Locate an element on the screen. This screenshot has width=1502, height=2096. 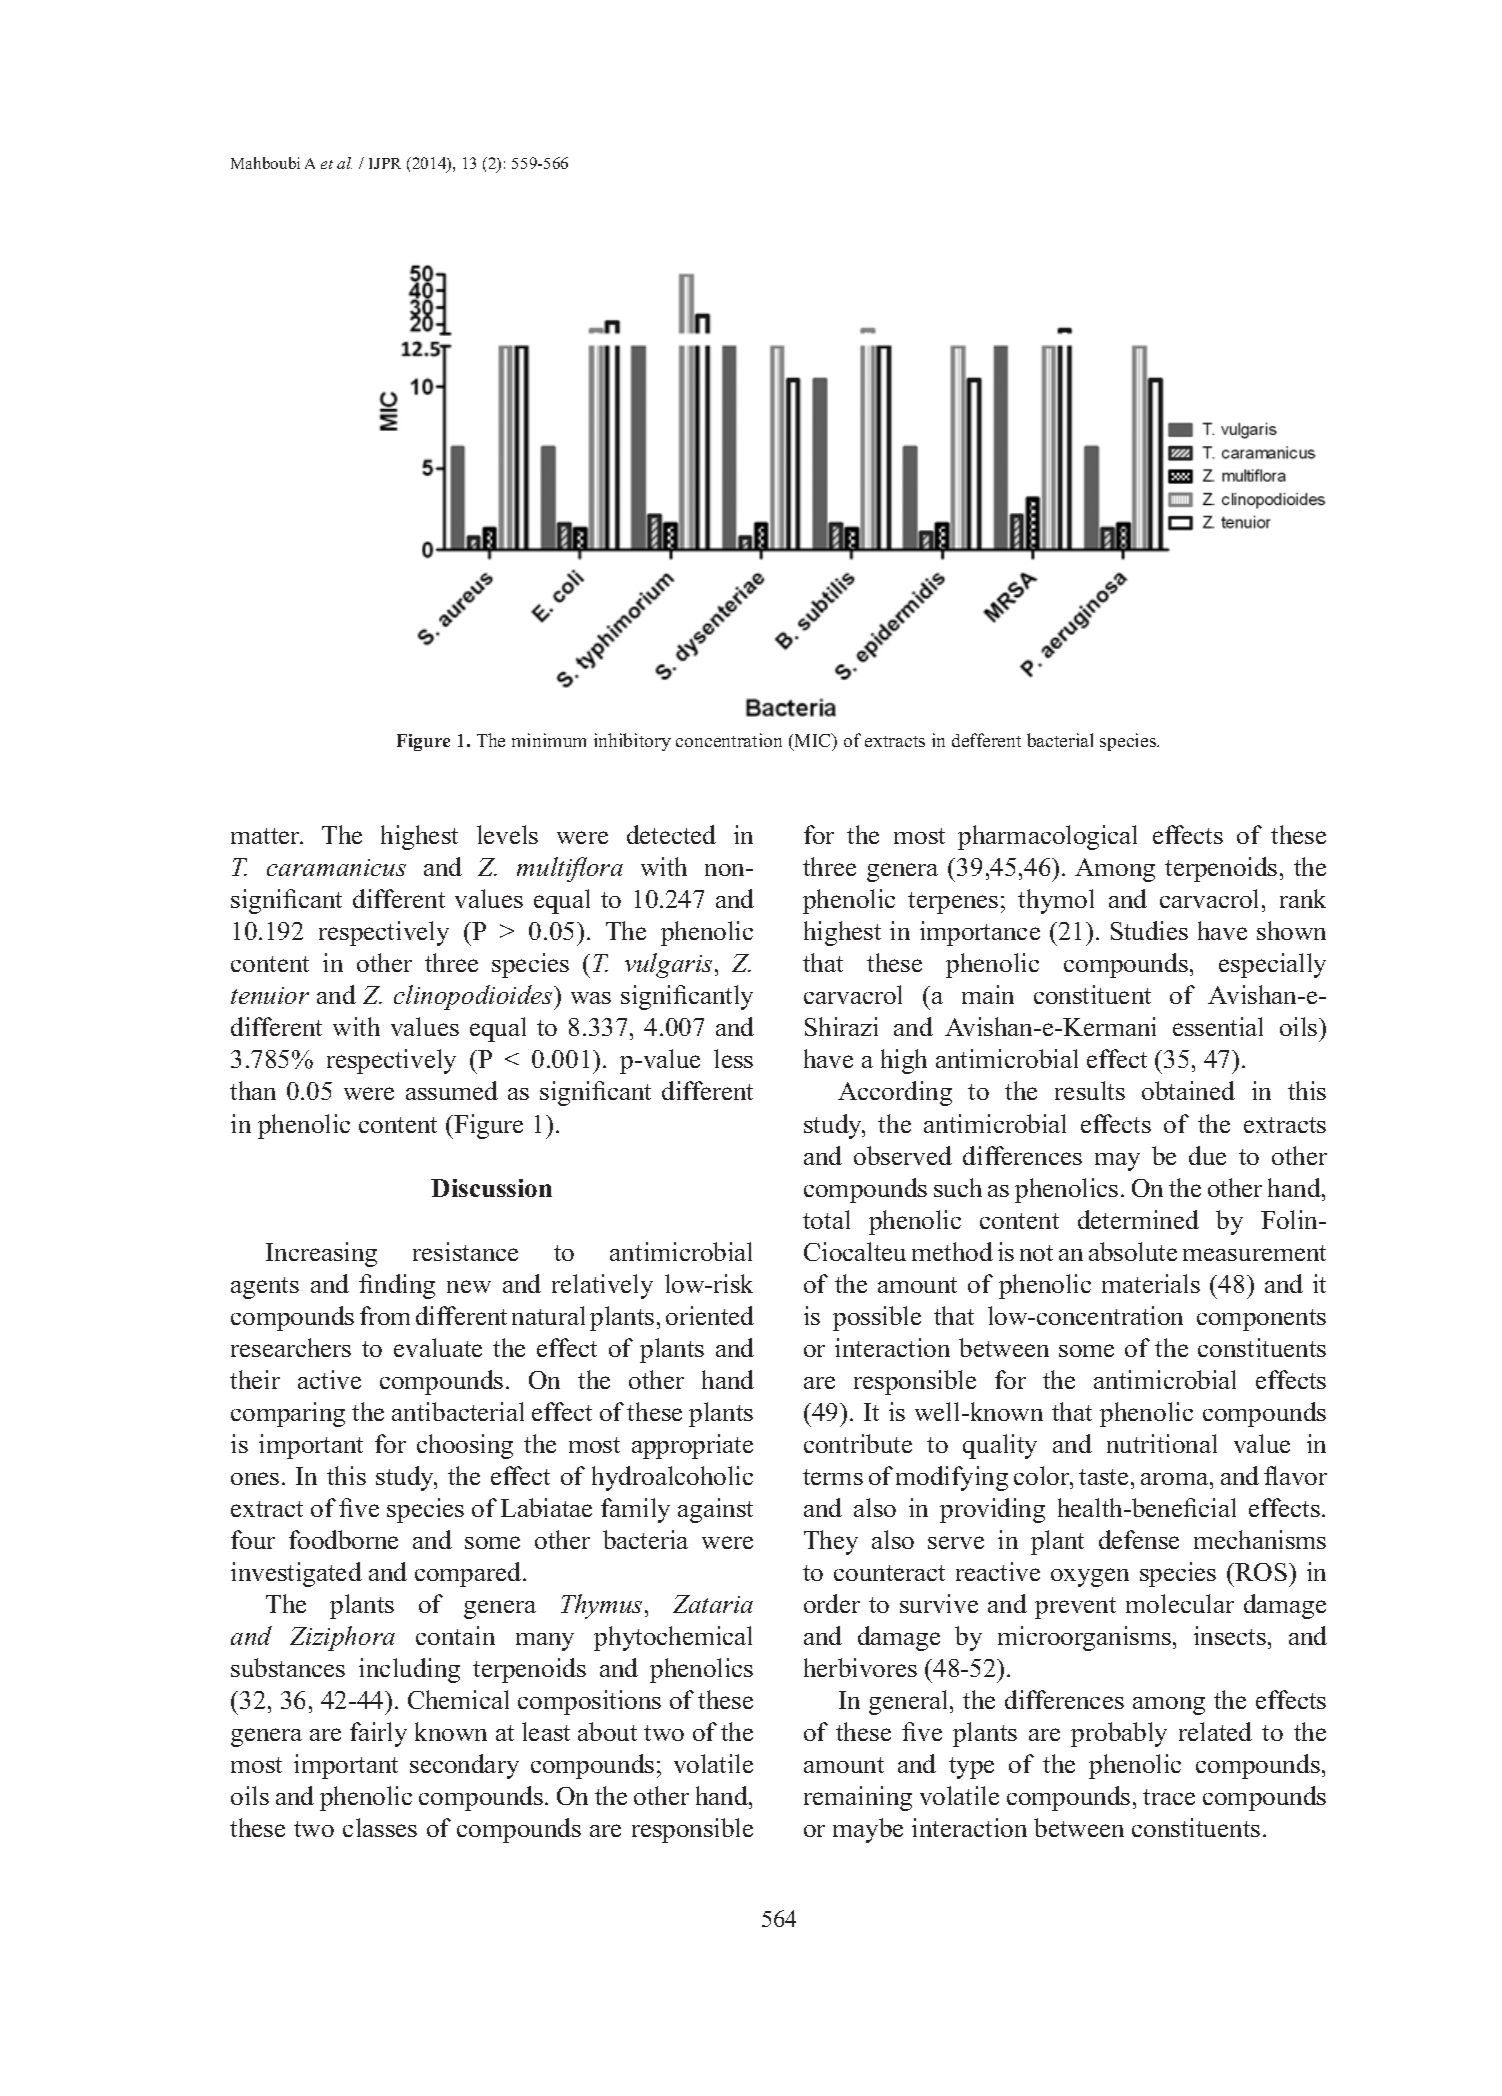
inhibitory is located at coordinates (632, 742).
